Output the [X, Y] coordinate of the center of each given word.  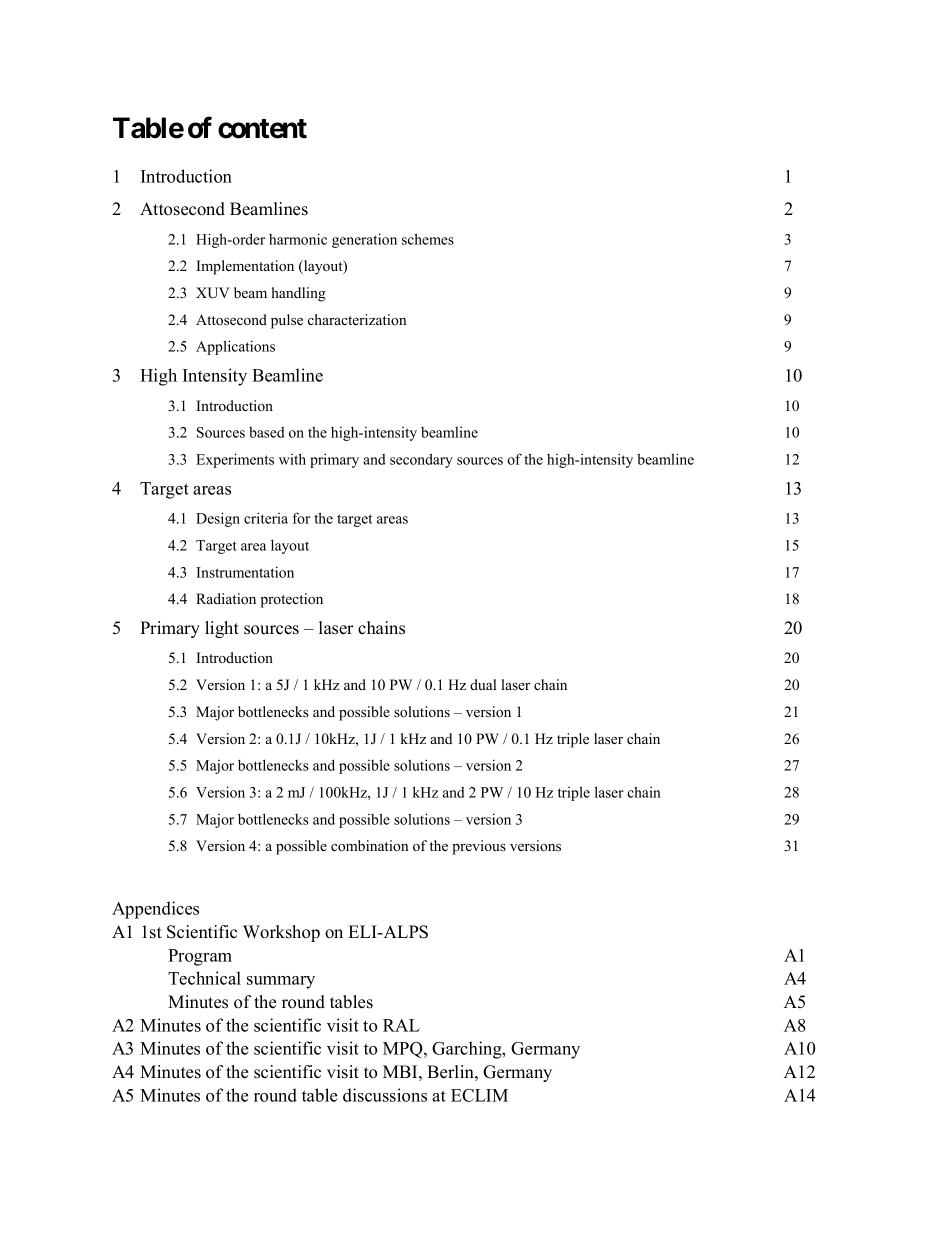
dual [483, 684]
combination [369, 845]
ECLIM [479, 1095]
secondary [421, 460]
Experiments [235, 460]
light [222, 629]
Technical [204, 978]
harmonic [298, 239]
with [292, 459]
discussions [385, 1095]
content [262, 129]
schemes [428, 239]
